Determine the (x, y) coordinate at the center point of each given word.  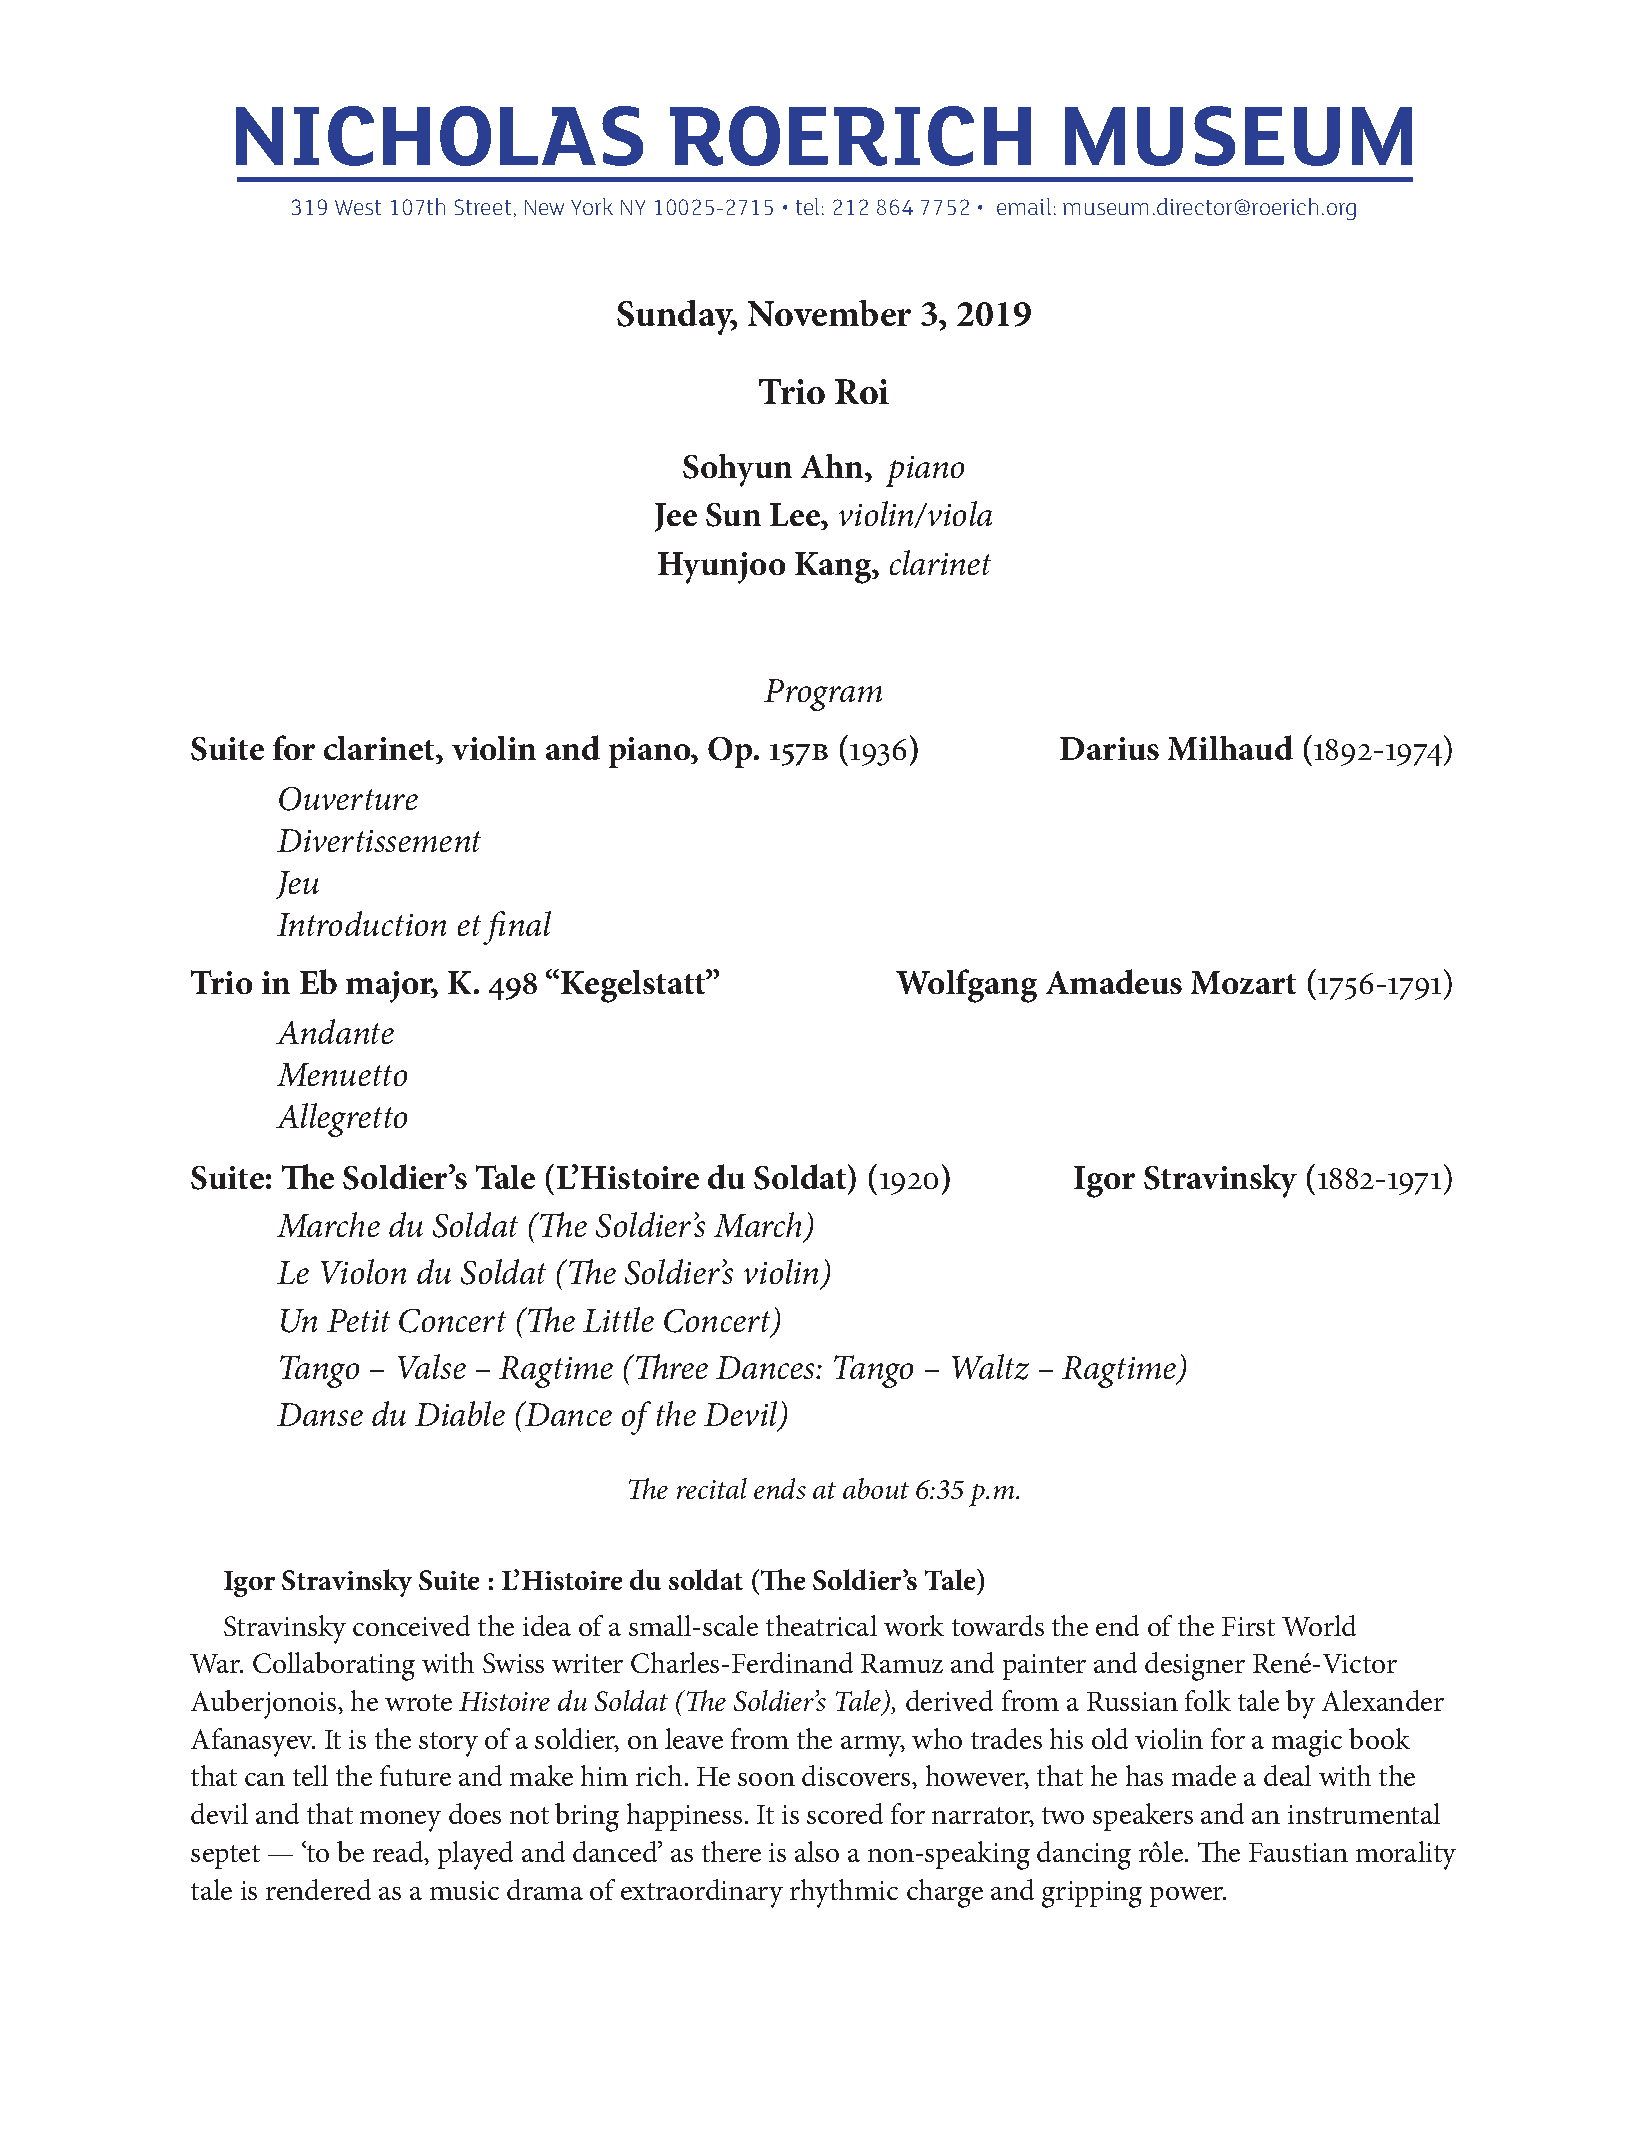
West (358, 207)
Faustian (1298, 1852)
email (1024, 206)
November (829, 313)
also (817, 1851)
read (399, 1853)
